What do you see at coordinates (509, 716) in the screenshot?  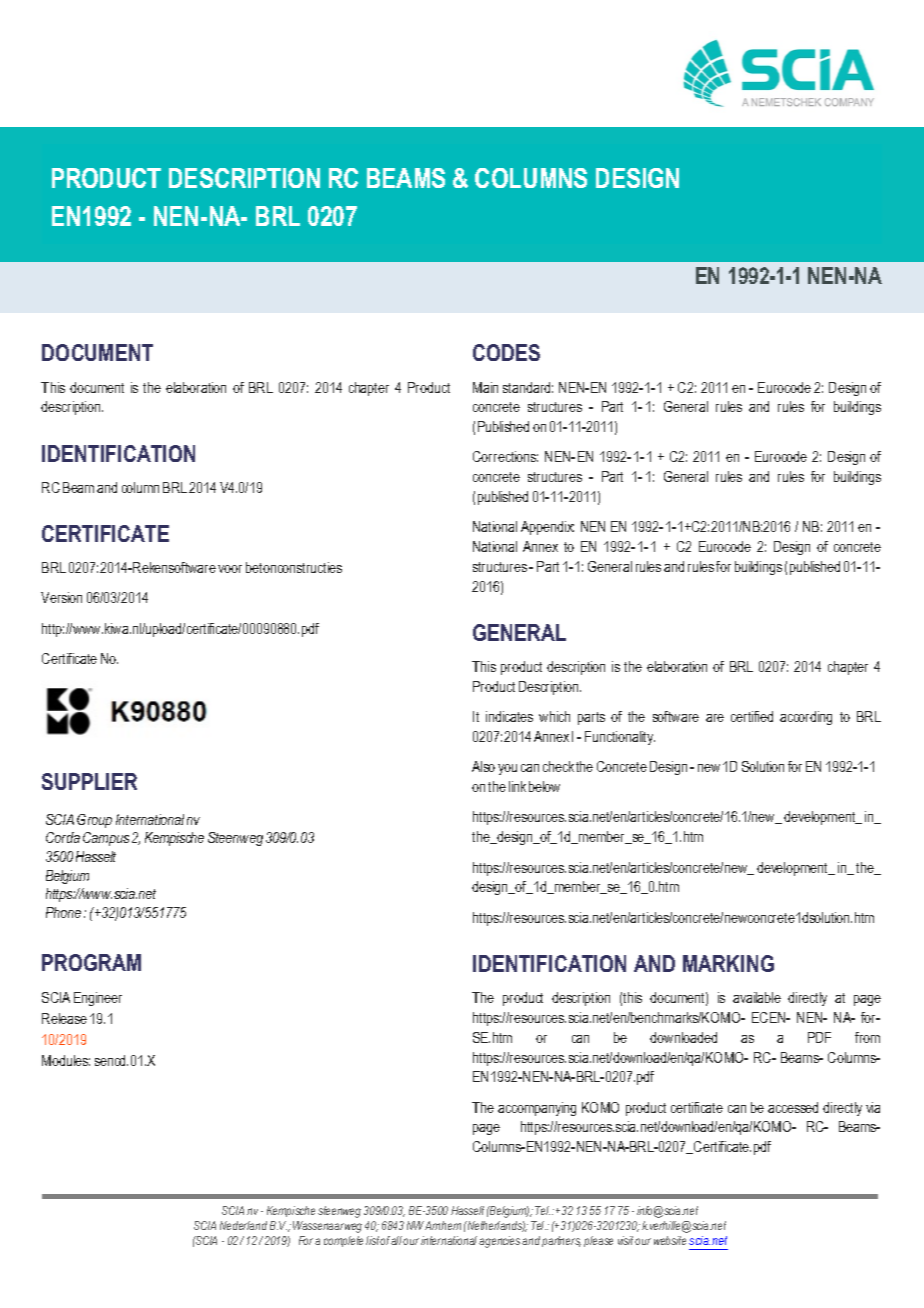 I see `indicates` at bounding box center [509, 716].
